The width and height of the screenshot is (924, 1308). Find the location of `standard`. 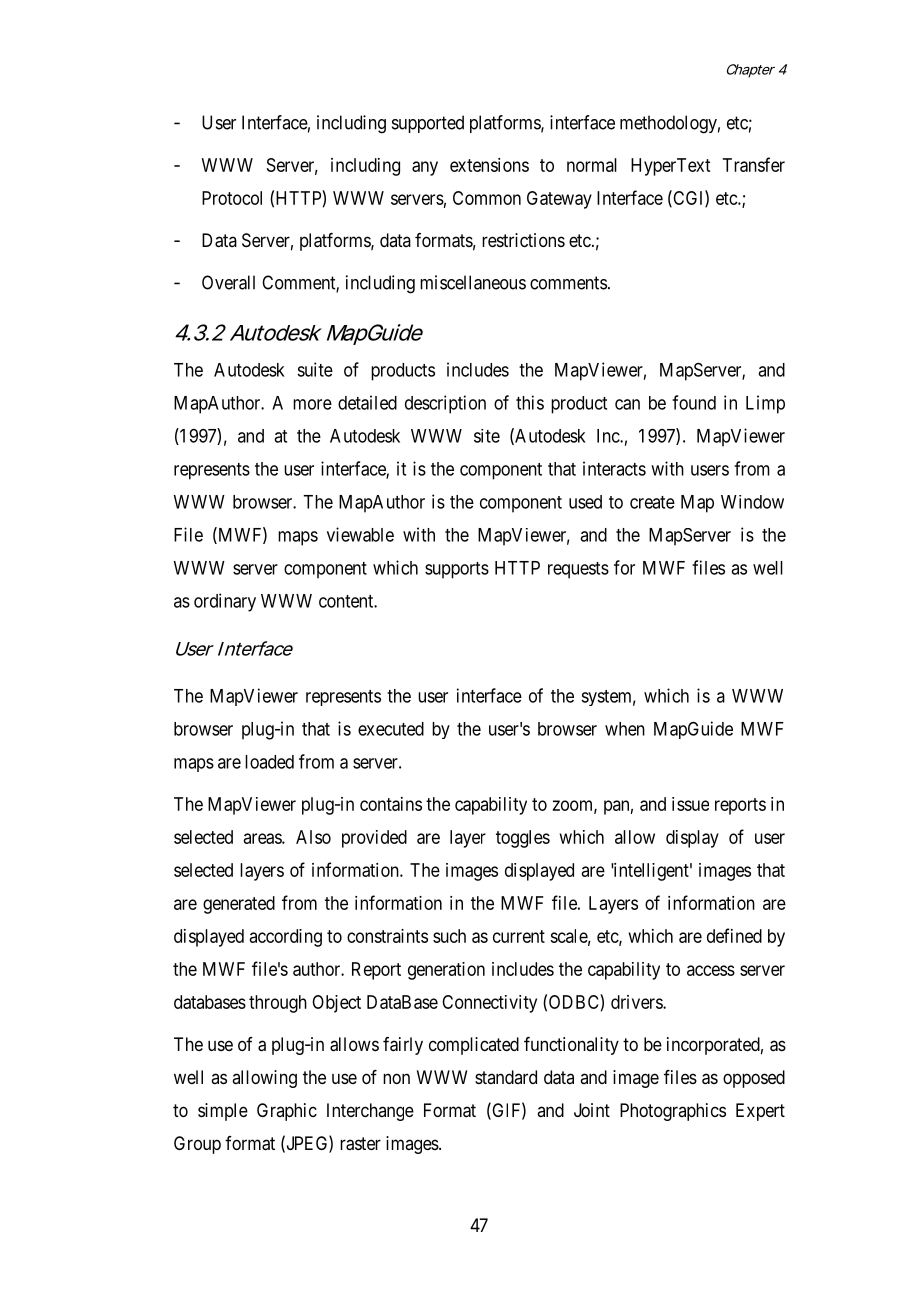

standard is located at coordinates (506, 1077).
